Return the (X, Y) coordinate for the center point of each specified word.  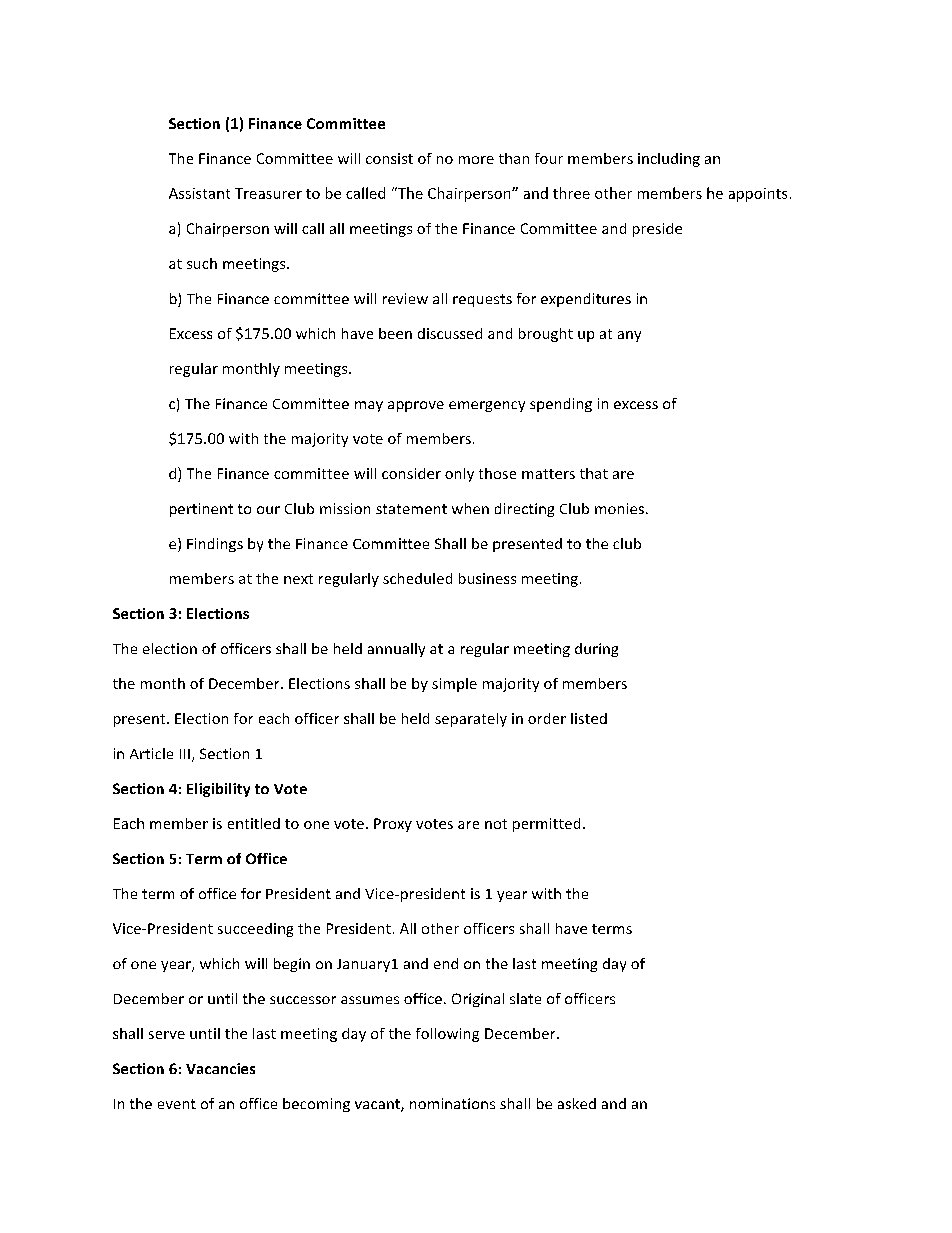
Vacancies (220, 1068)
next (298, 579)
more (476, 160)
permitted (546, 825)
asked (577, 1103)
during (596, 650)
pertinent (201, 510)
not (496, 824)
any (629, 336)
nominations (452, 1103)
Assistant (199, 193)
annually (396, 650)
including (669, 160)
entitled (254, 823)
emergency (487, 406)
